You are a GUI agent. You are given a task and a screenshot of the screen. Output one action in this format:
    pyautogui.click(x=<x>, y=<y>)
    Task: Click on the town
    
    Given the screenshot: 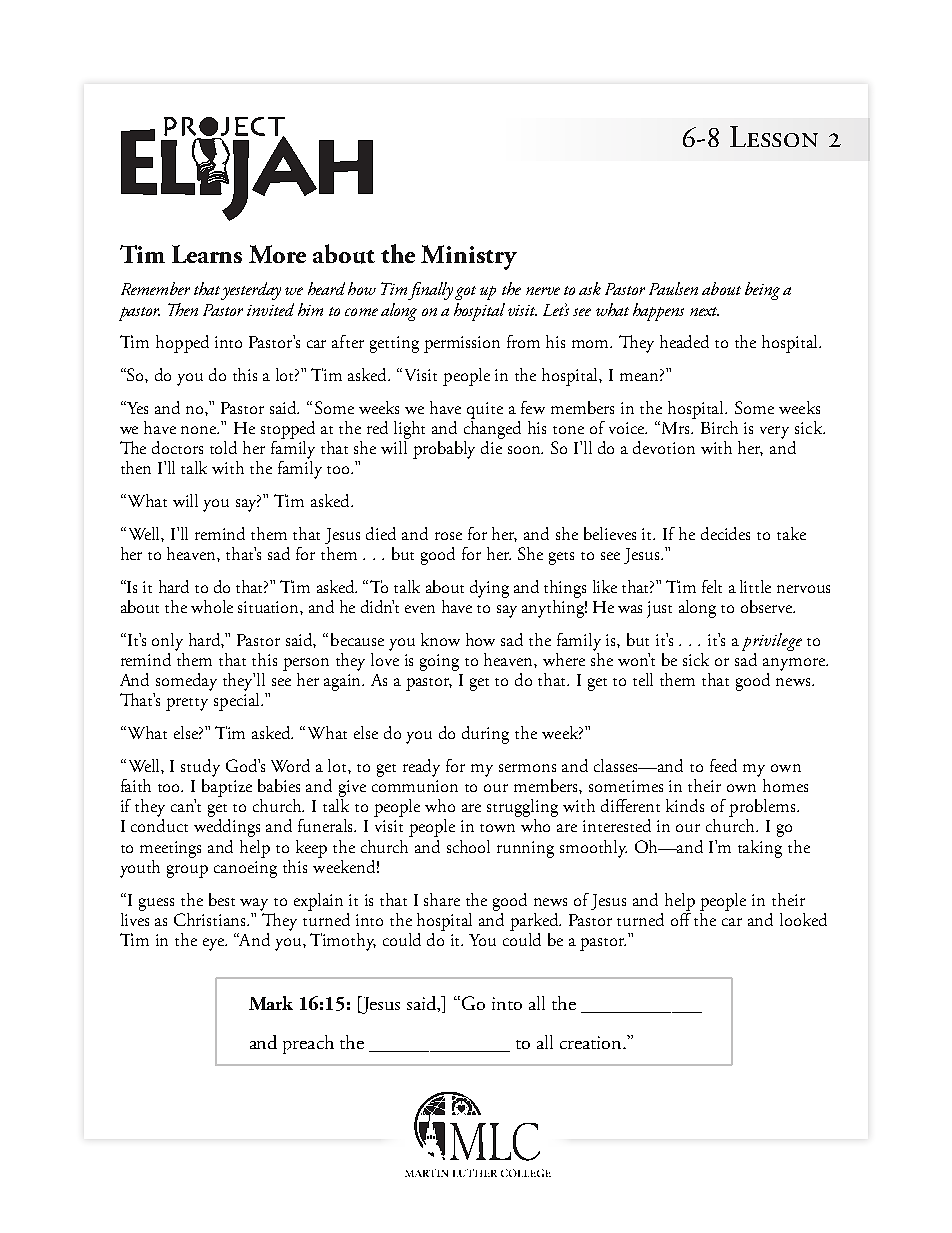 What is the action you would take?
    pyautogui.click(x=497, y=828)
